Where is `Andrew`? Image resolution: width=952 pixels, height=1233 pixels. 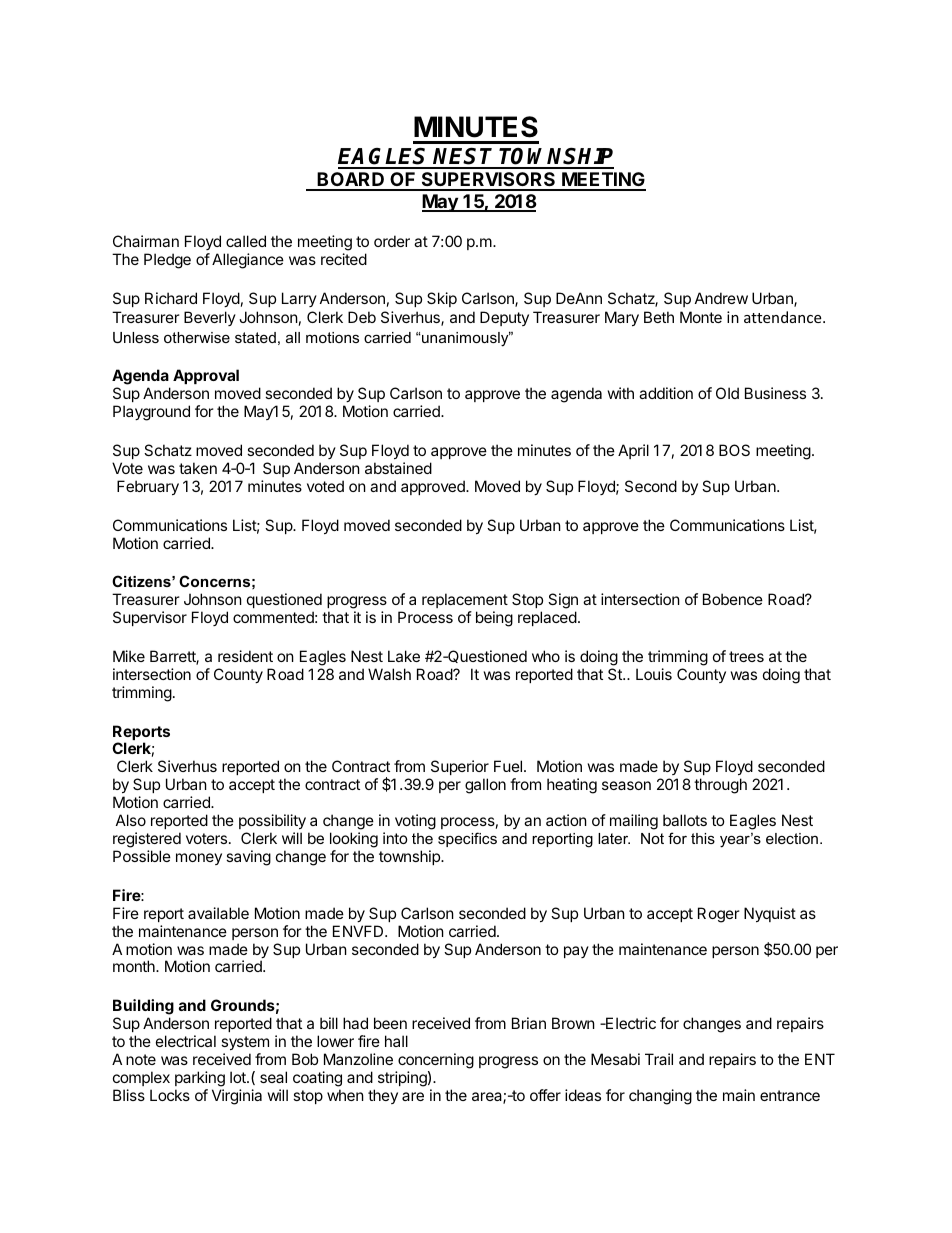 Andrew is located at coordinates (721, 298).
